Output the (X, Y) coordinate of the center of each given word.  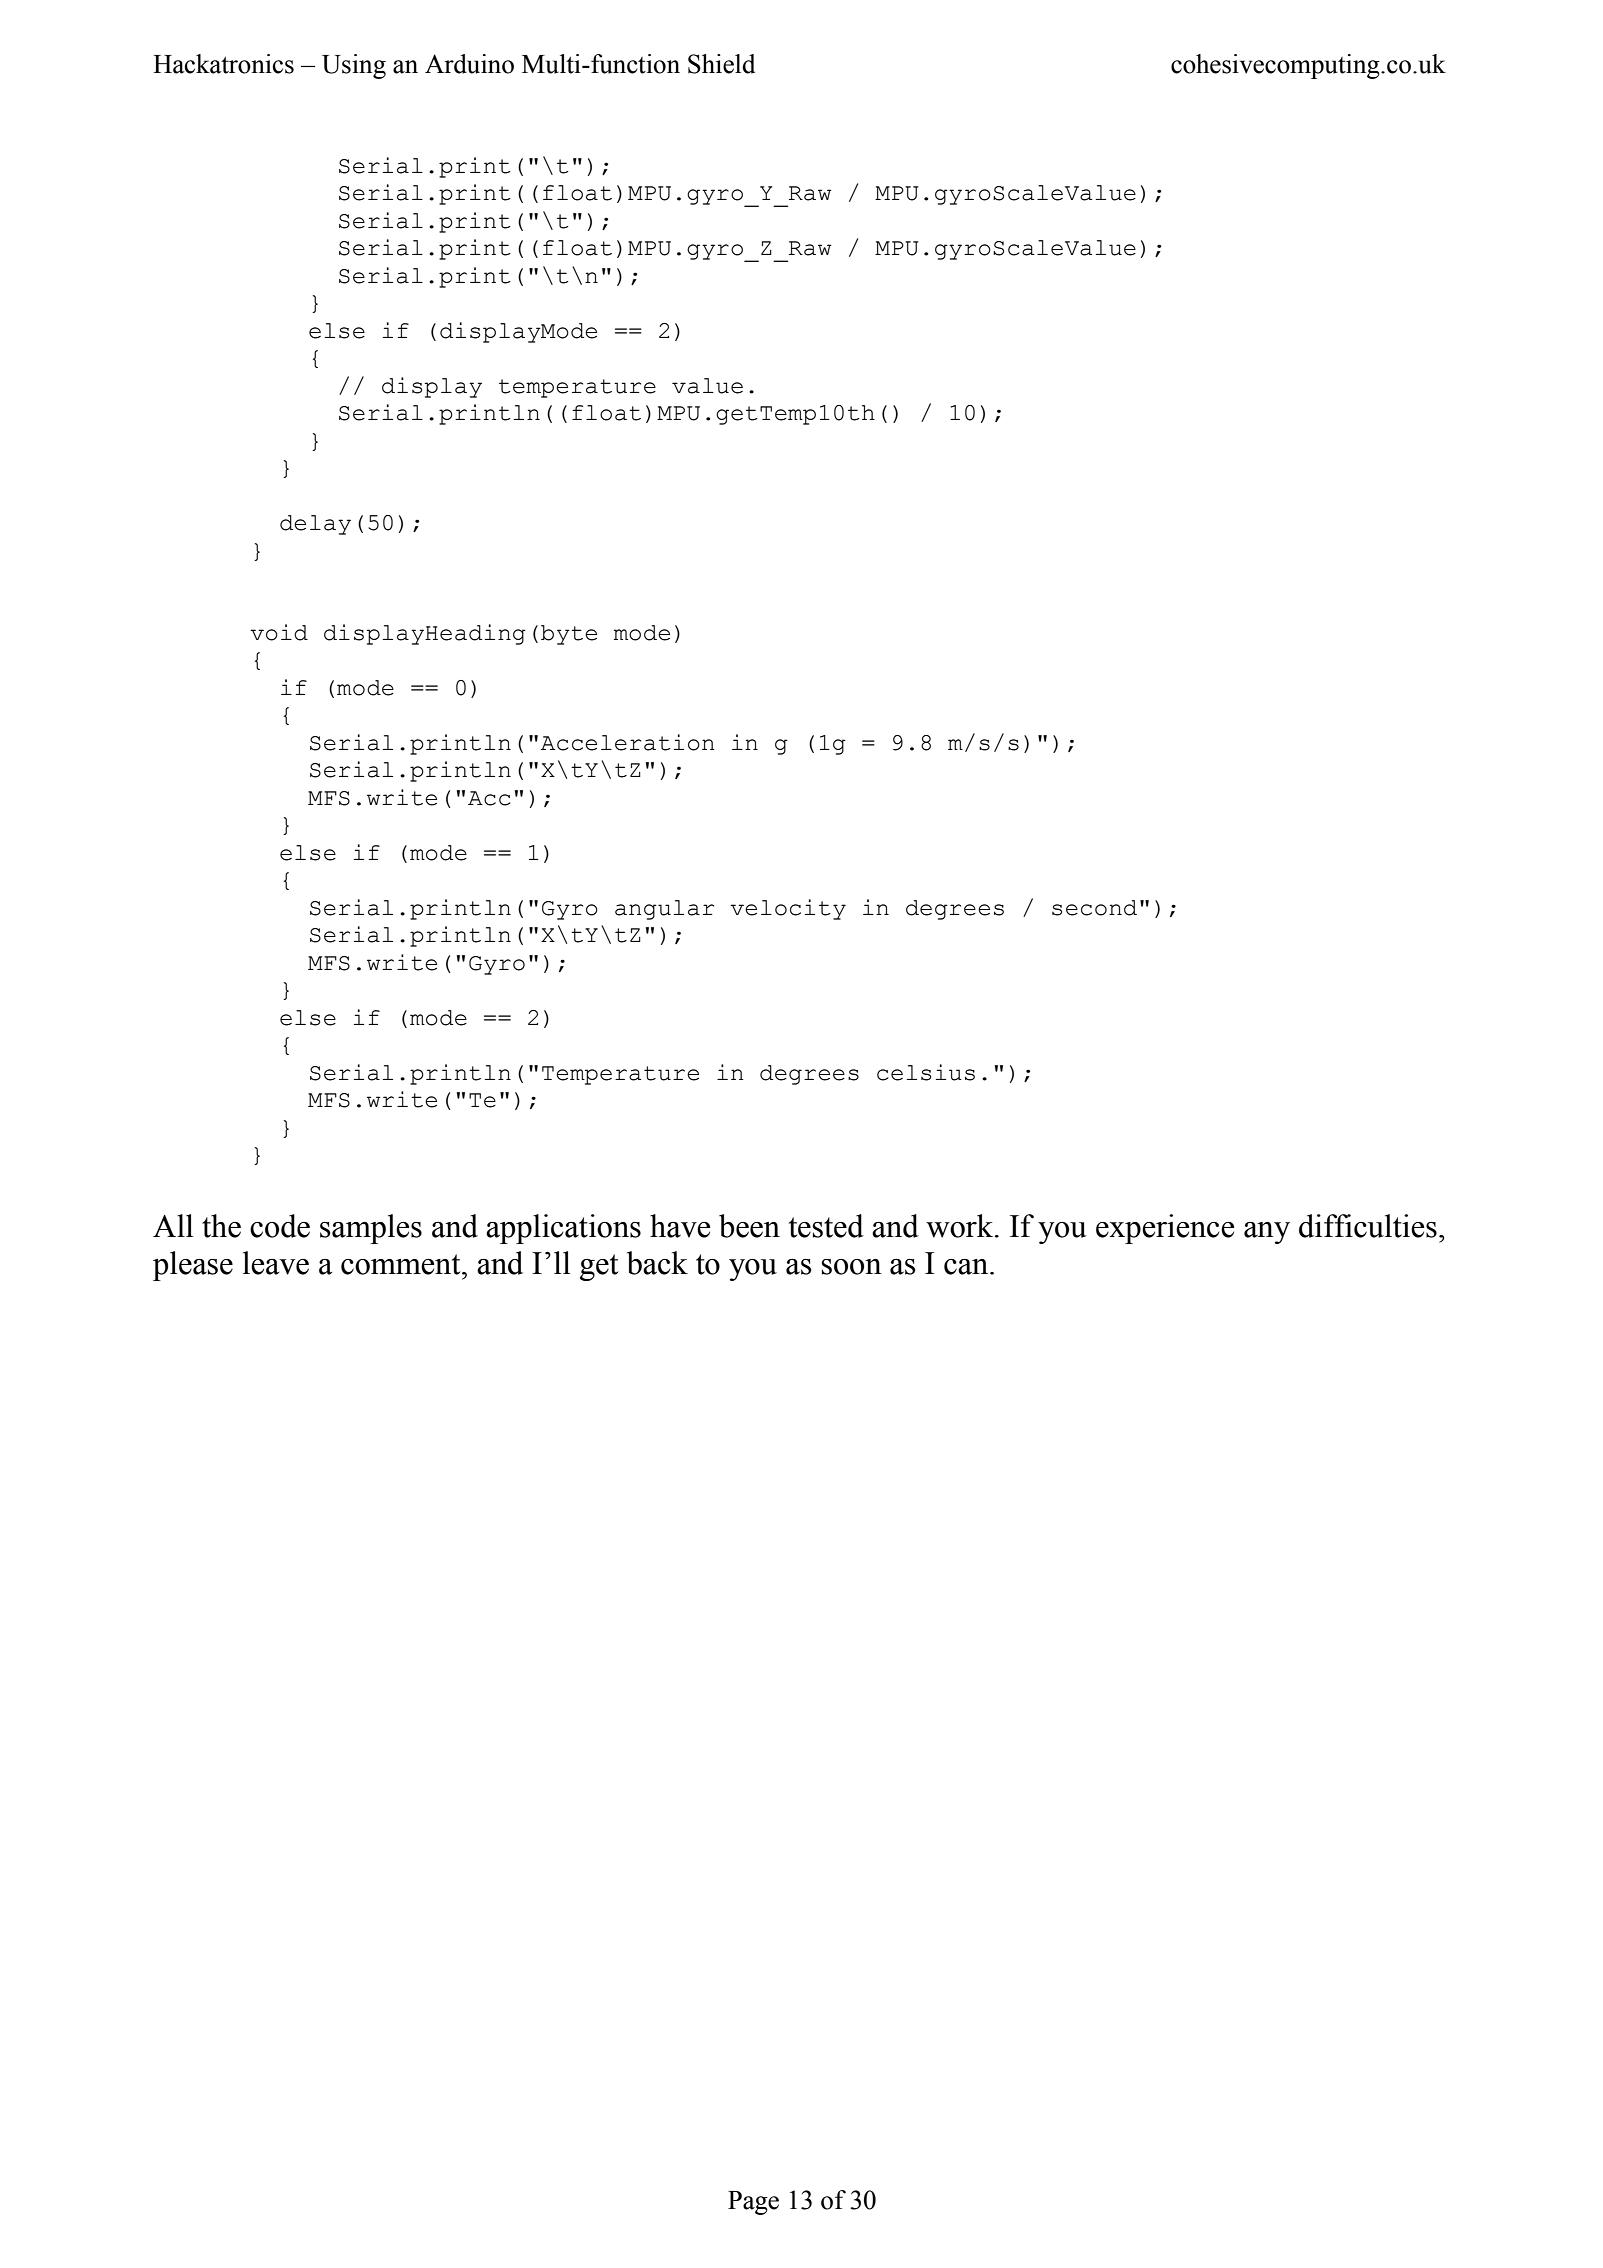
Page (753, 2203)
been (749, 1226)
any (1267, 1233)
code (280, 1226)
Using (354, 66)
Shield (721, 64)
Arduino (469, 64)
